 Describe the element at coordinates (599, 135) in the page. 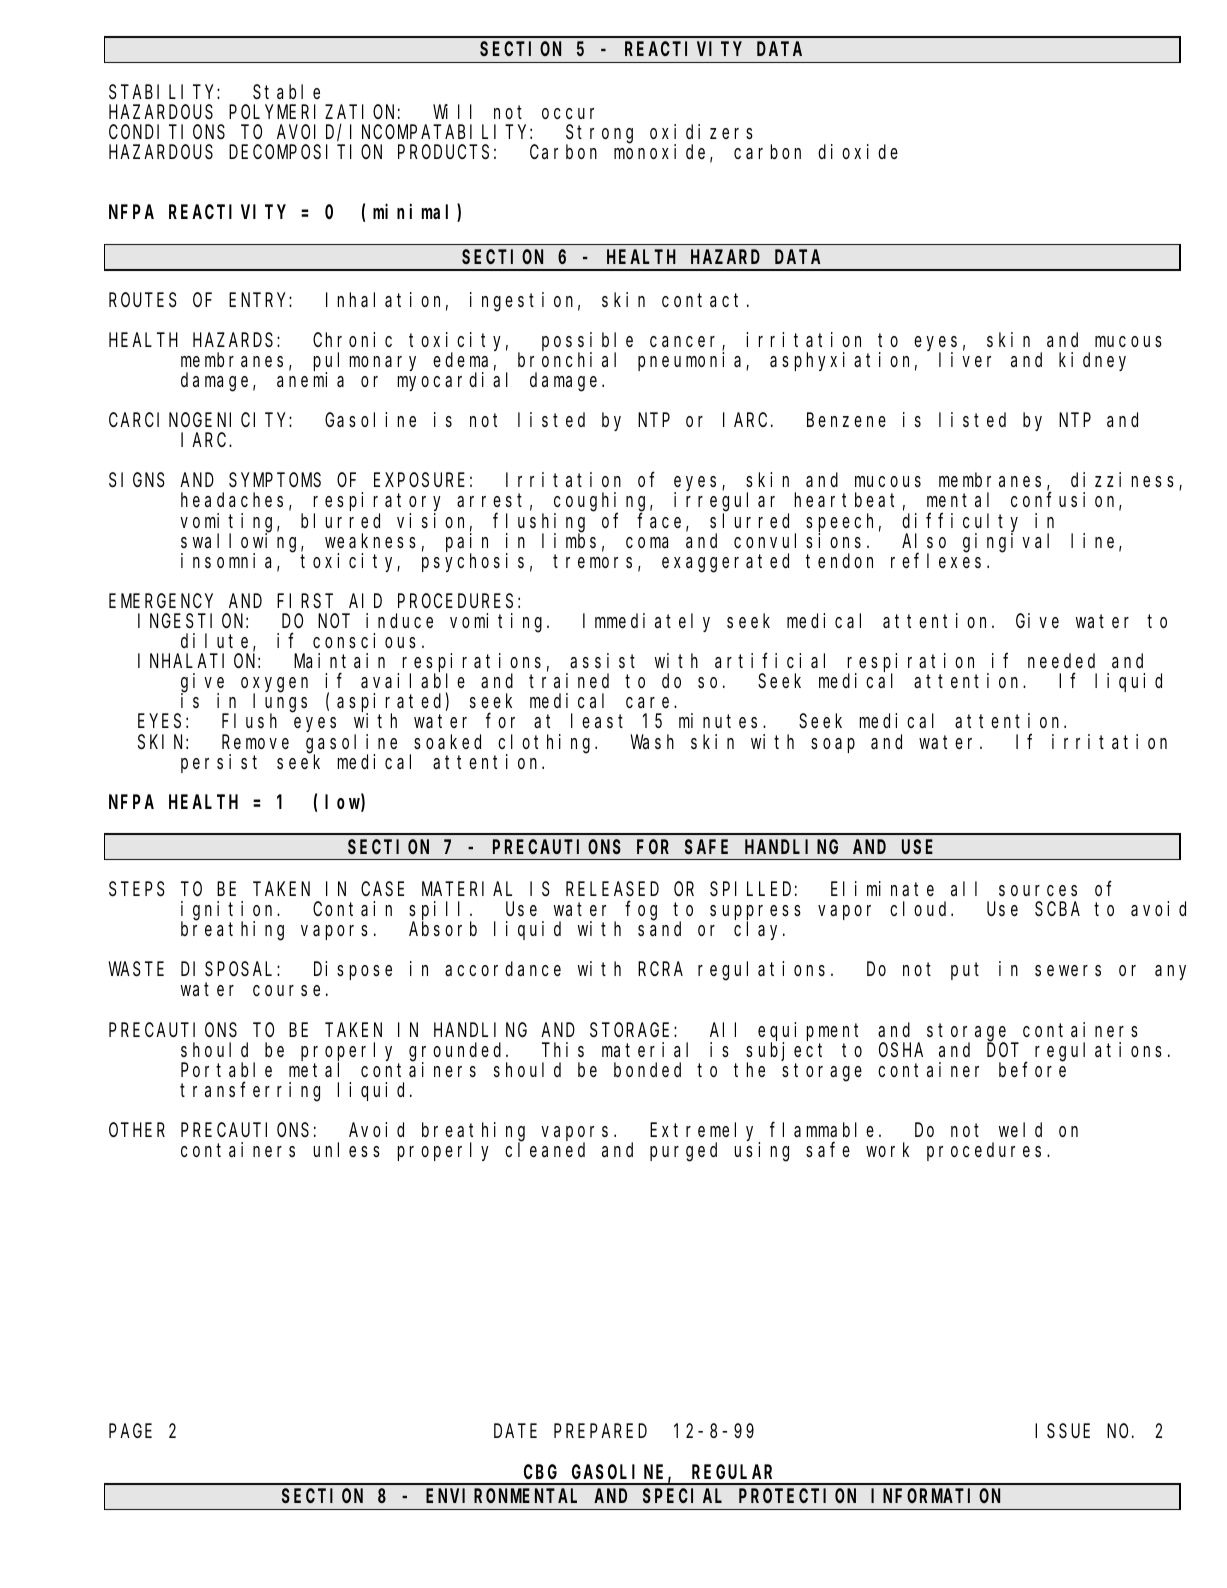

I see `Strong` at that location.
